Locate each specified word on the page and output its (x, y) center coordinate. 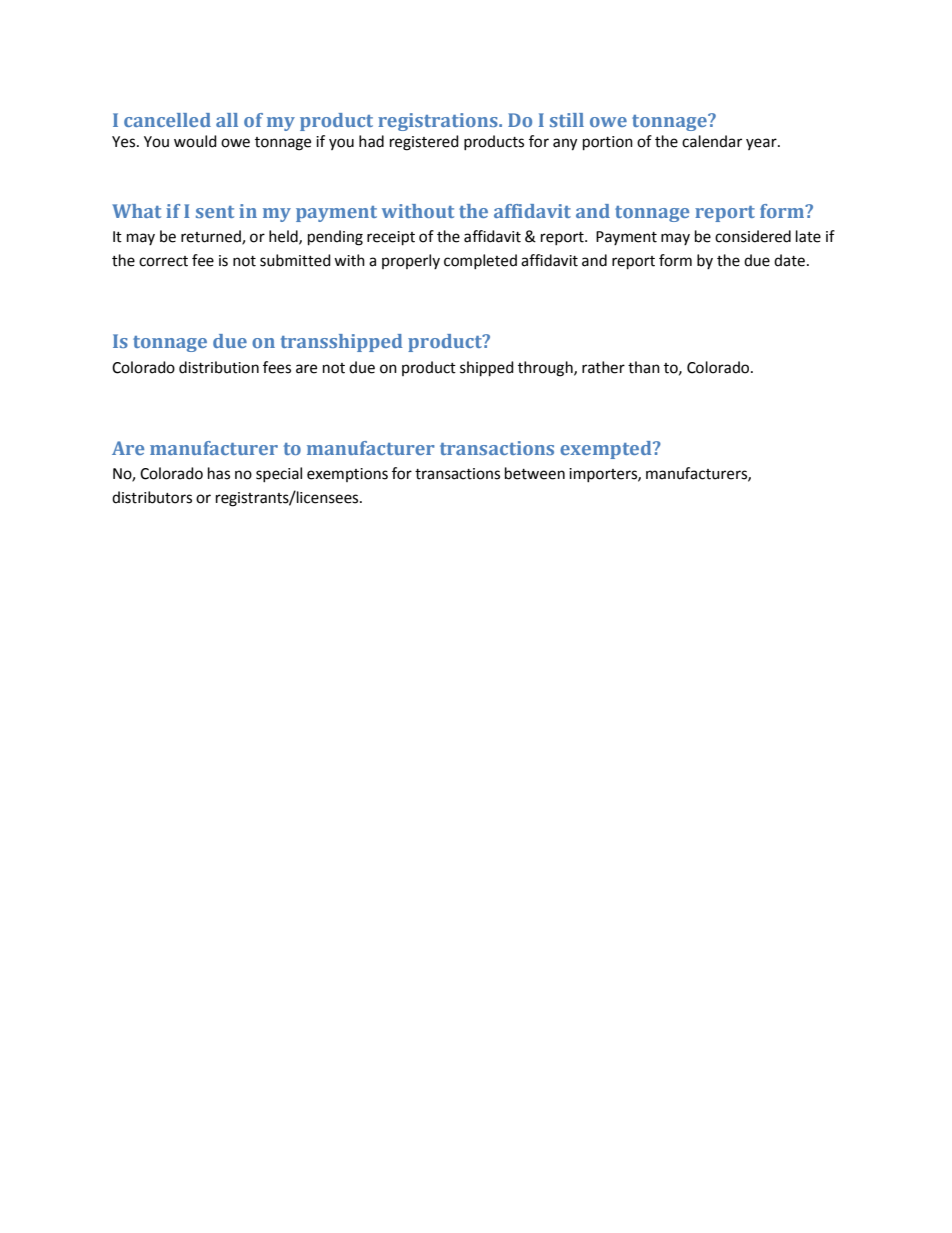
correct (163, 261)
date (789, 260)
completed (480, 261)
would (195, 141)
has (219, 473)
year (762, 144)
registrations (439, 122)
